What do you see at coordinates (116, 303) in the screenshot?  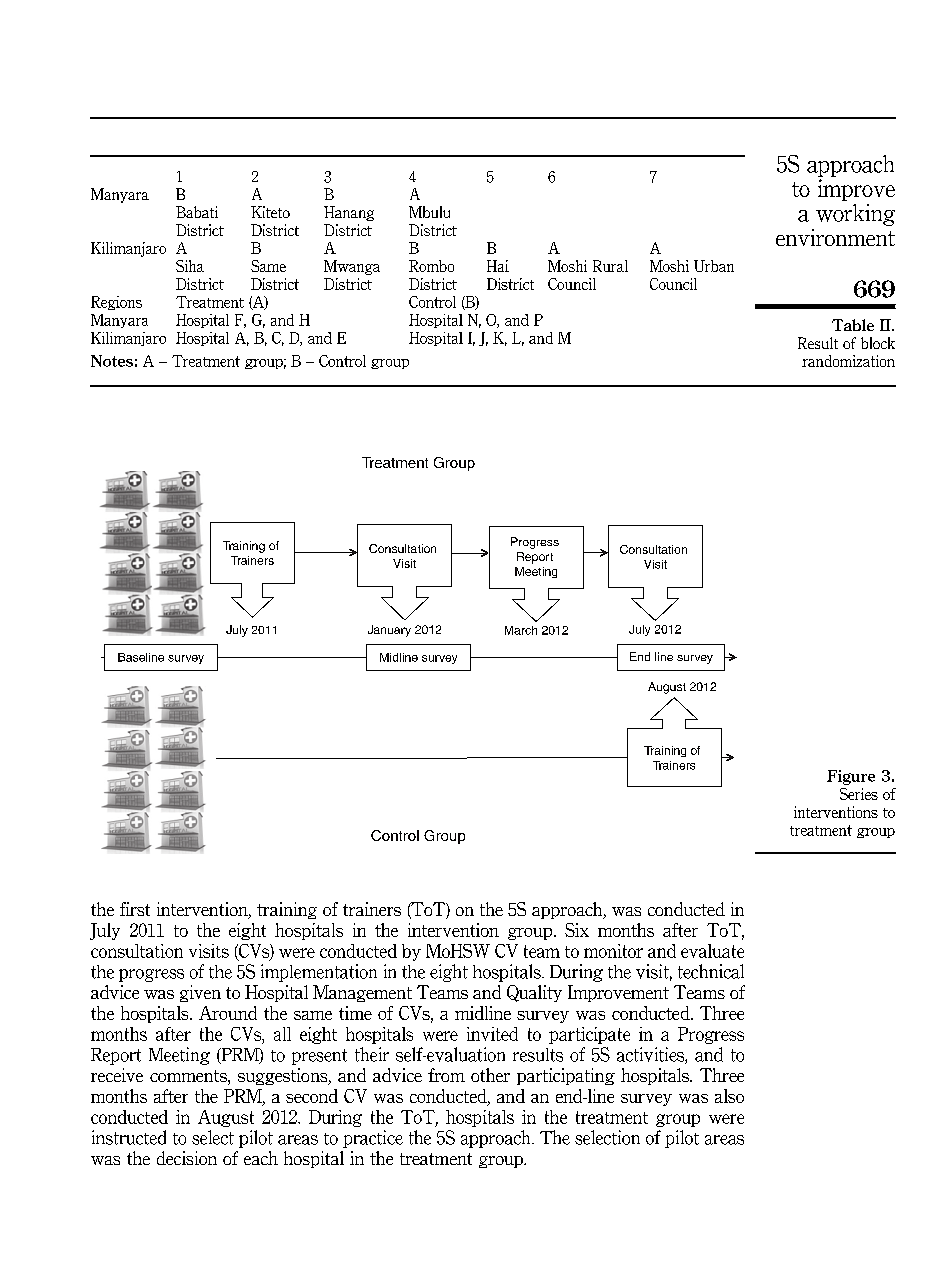 I see `Regions` at bounding box center [116, 303].
